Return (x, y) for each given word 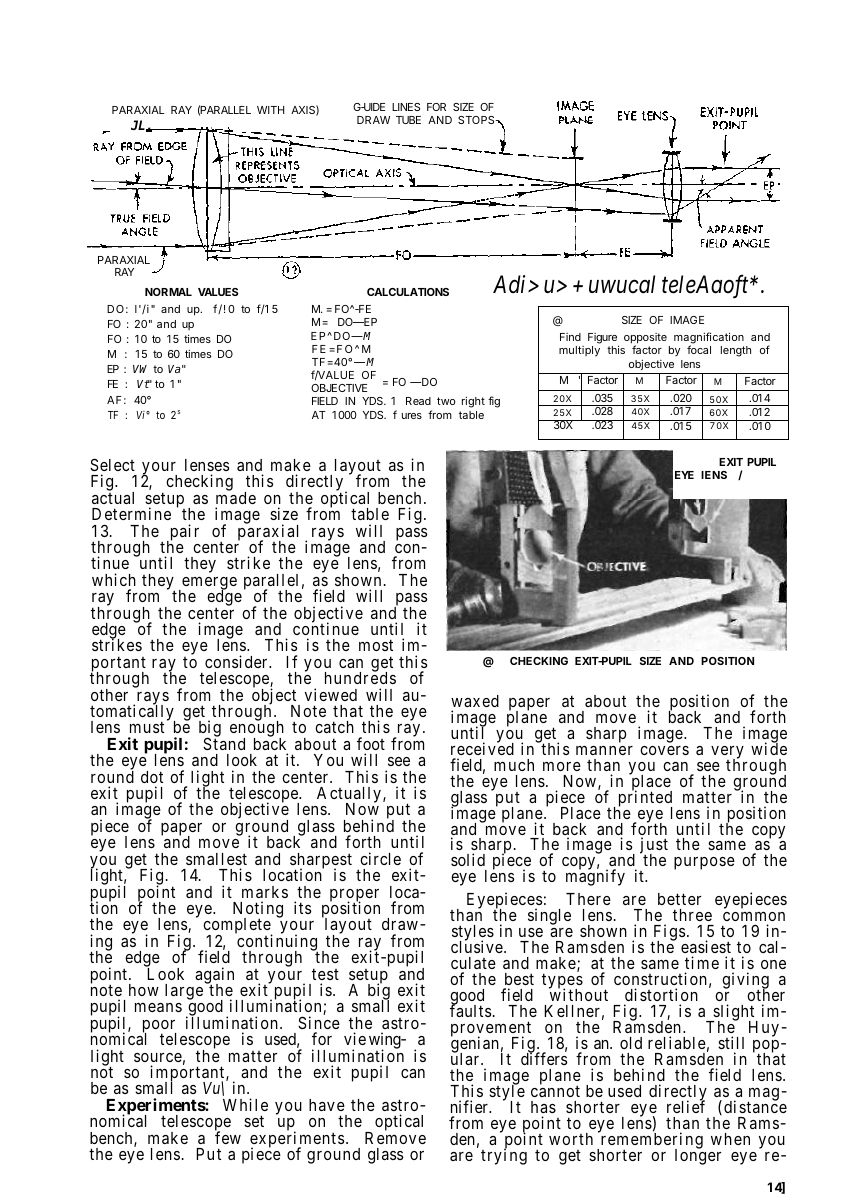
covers (664, 750)
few (228, 1137)
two (446, 401)
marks (265, 892)
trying (504, 1156)
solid (468, 859)
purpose (704, 863)
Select (112, 464)
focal (699, 349)
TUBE (408, 120)
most (376, 645)
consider (237, 661)
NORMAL (168, 292)
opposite (645, 340)
